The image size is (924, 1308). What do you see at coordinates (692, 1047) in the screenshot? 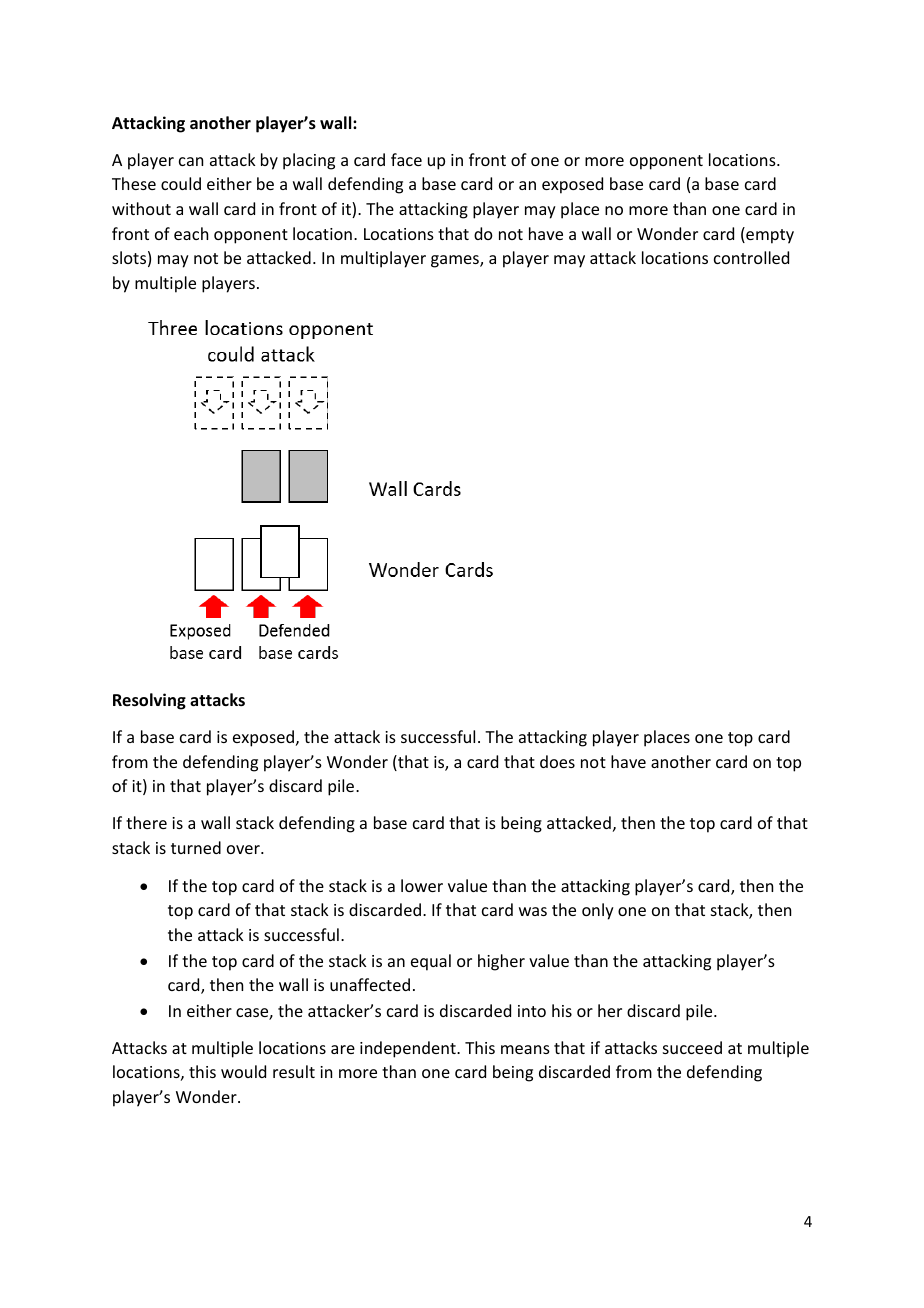
I see `succeed` at bounding box center [692, 1047].
